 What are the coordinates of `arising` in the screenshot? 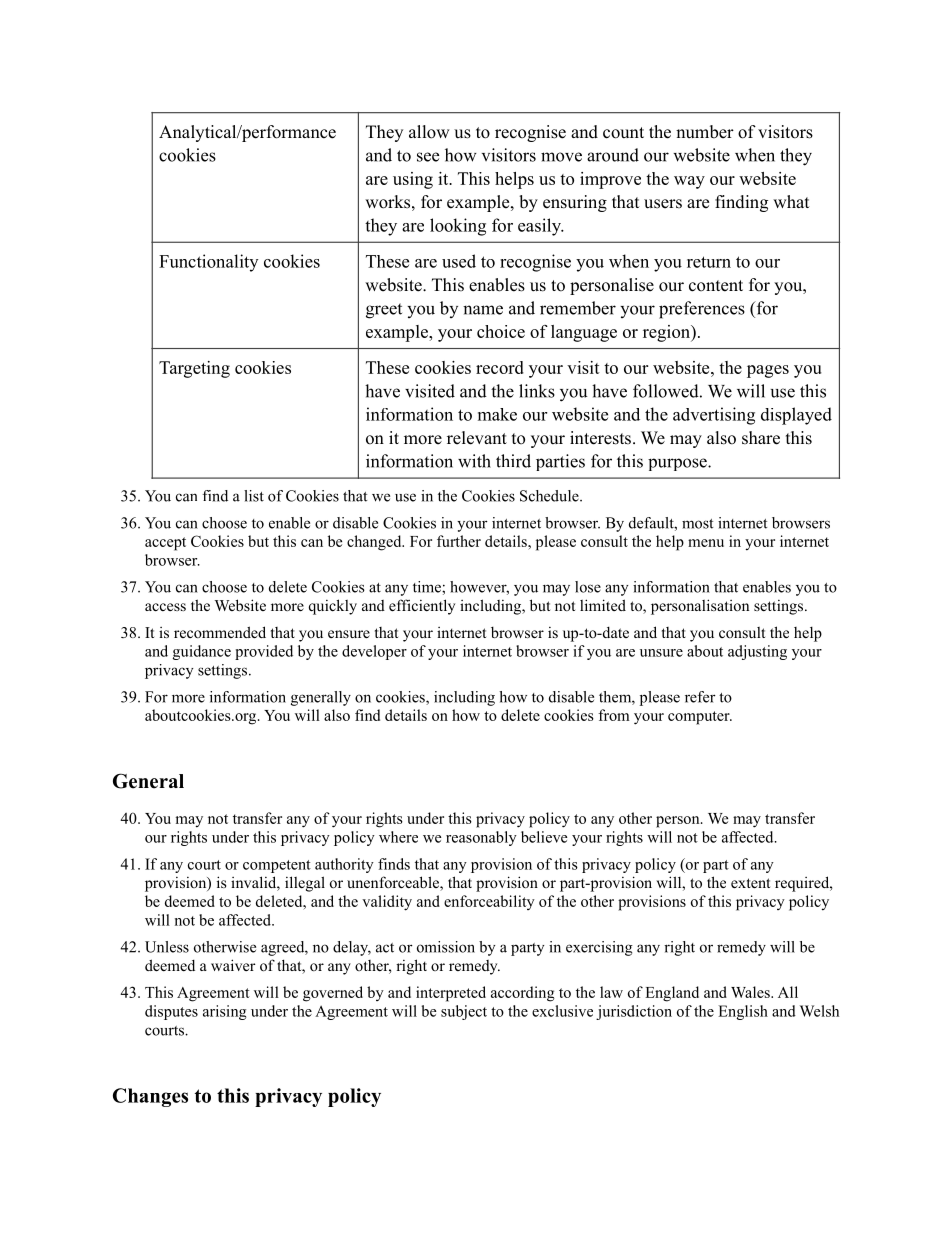 It's located at (224, 1012).
